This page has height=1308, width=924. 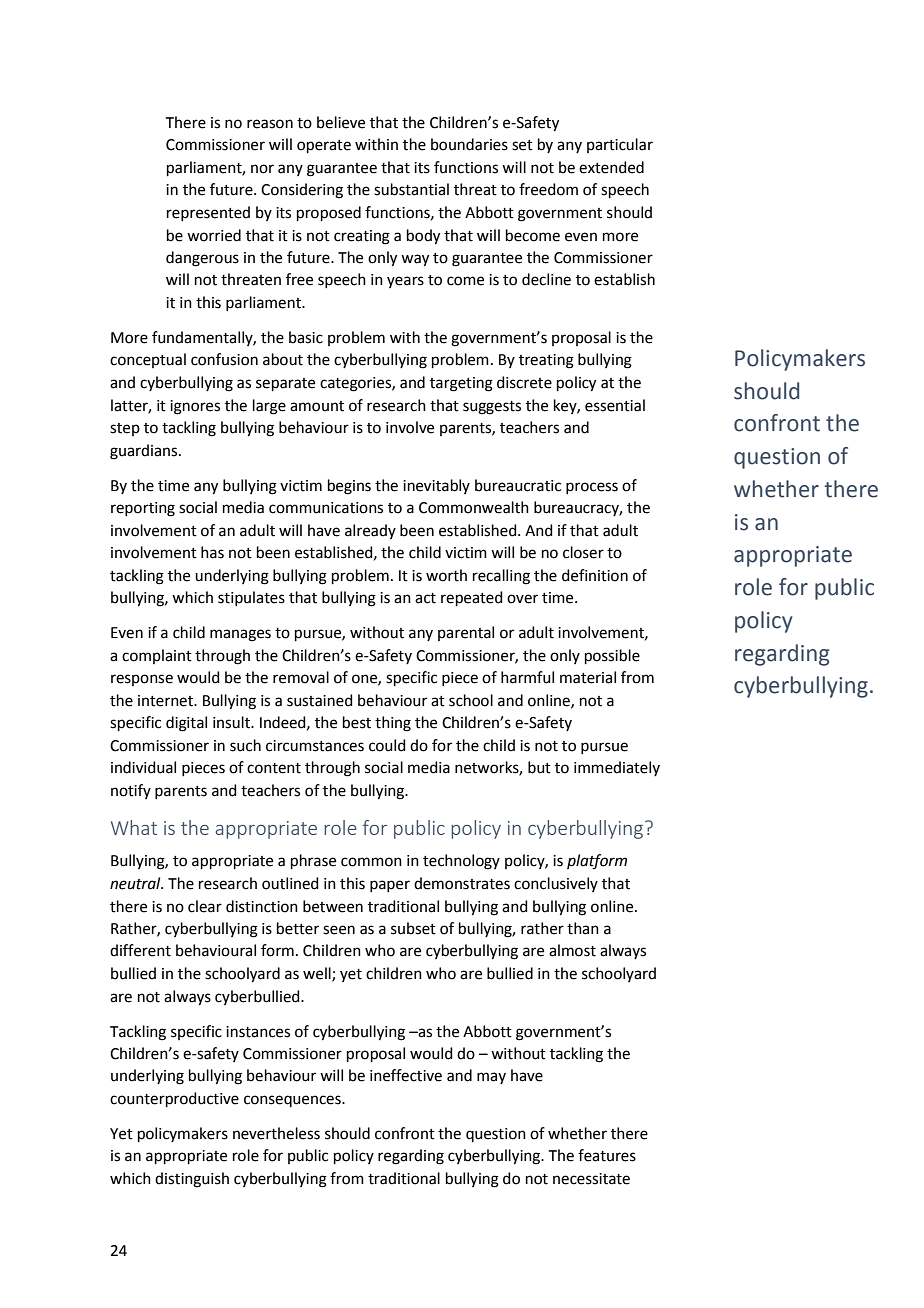 What do you see at coordinates (317, 406) in the page?
I see `amount` at bounding box center [317, 406].
